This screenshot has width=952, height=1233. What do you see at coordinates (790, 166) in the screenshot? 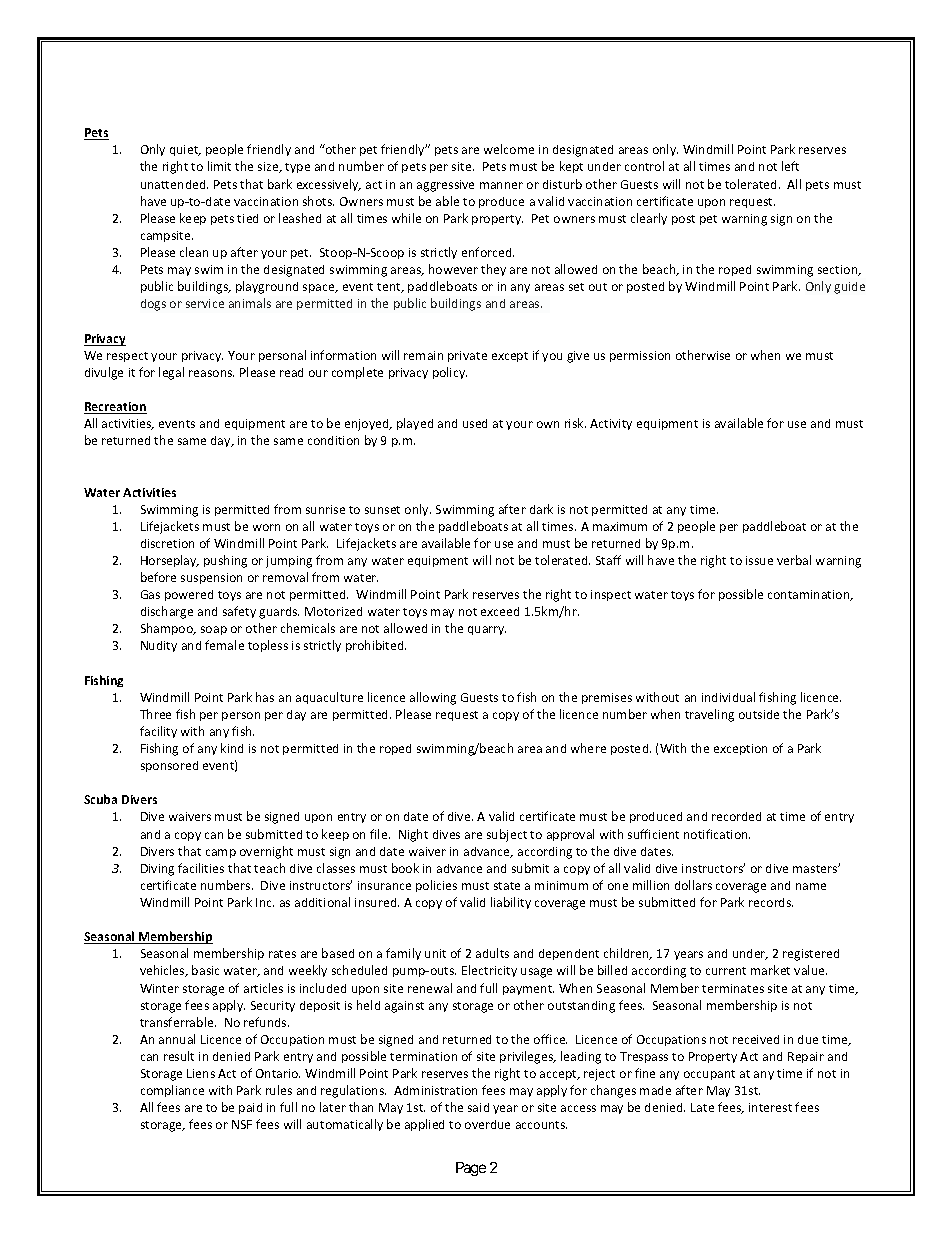
I see `left` at bounding box center [790, 166].
